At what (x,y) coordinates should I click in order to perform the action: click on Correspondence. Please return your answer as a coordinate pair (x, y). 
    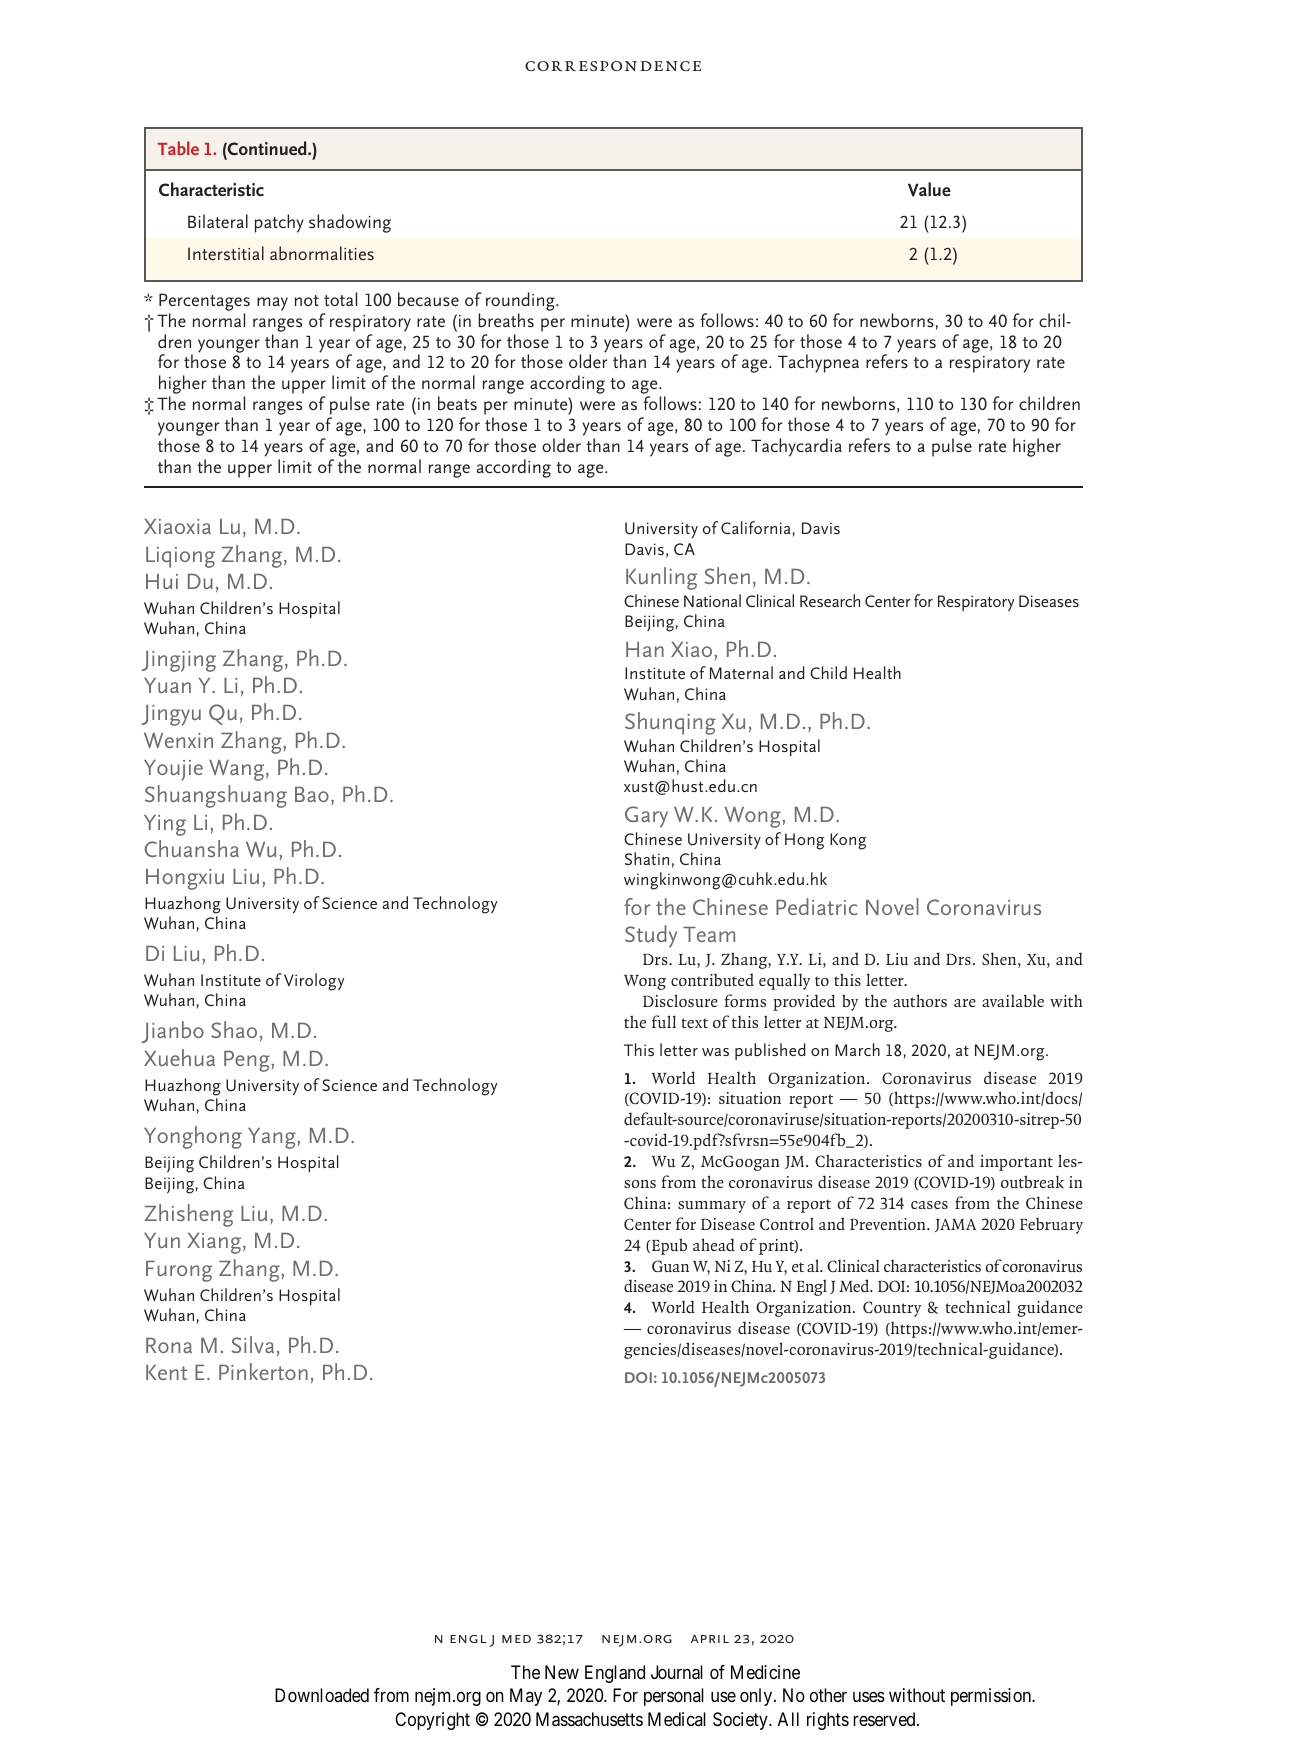
    Looking at the image, I should click on (613, 66).
